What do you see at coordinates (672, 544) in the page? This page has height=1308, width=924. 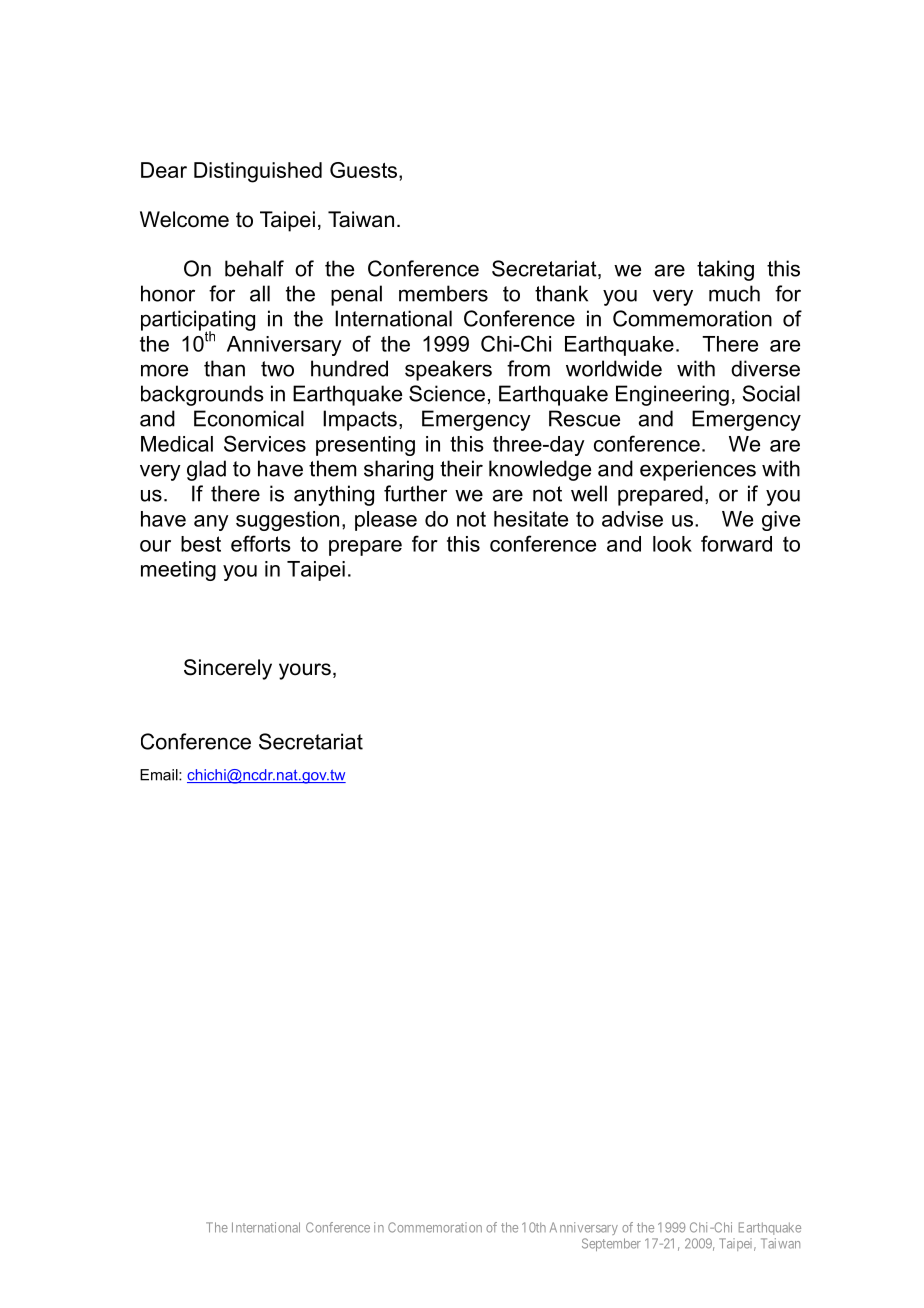 I see `look` at bounding box center [672, 544].
